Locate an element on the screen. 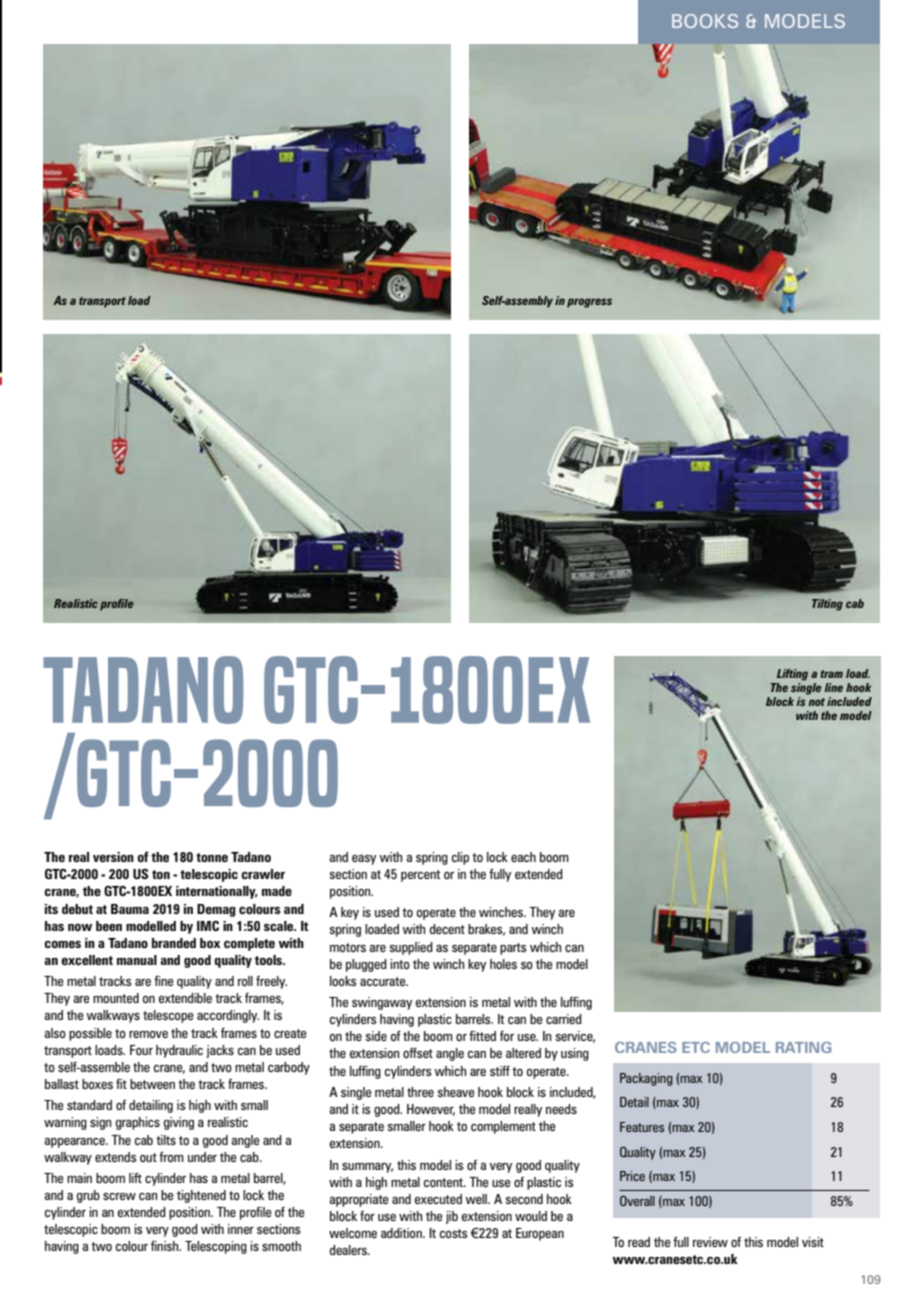  Tilting is located at coordinates (827, 605).
